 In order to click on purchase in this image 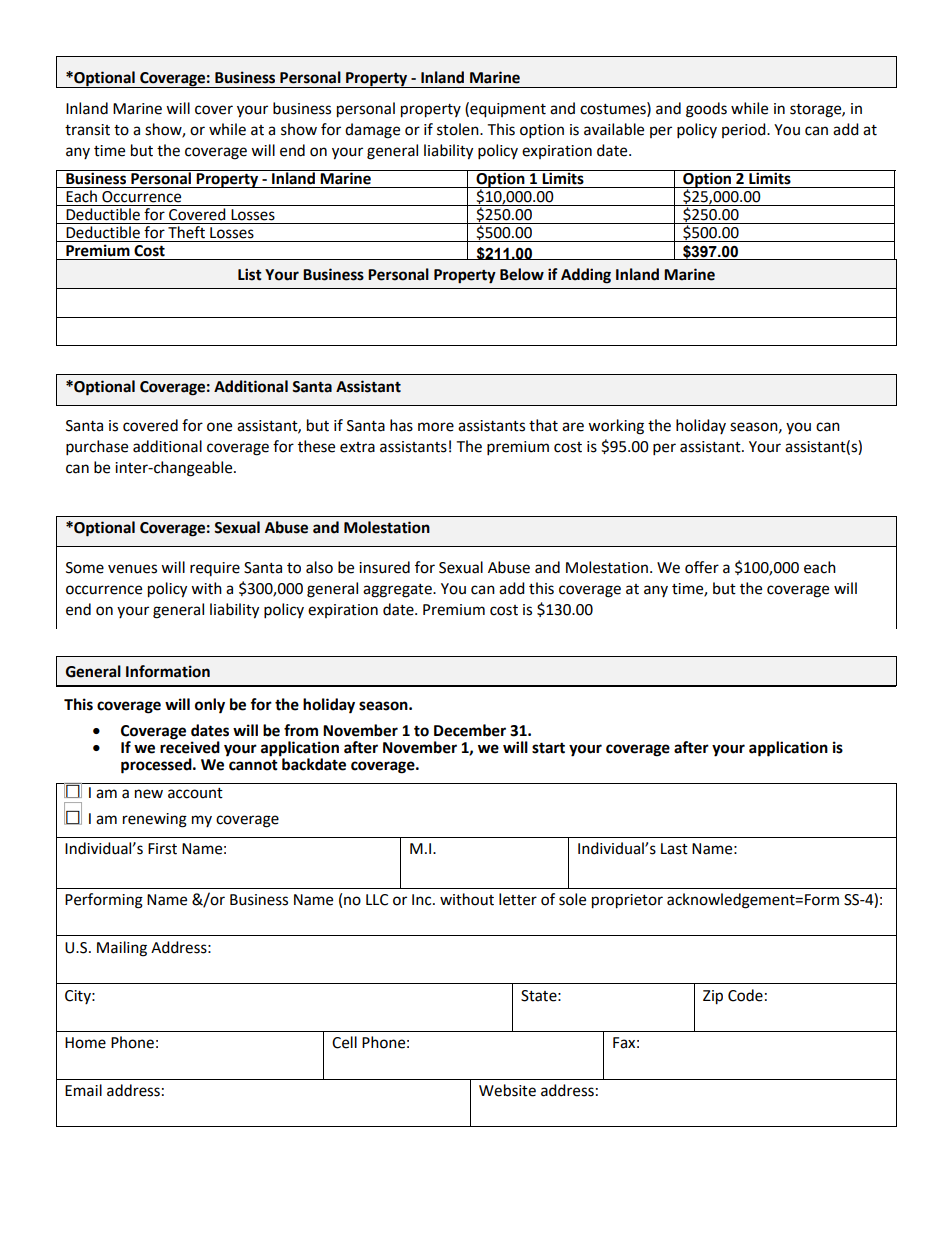, I will do `click(97, 448)`.
